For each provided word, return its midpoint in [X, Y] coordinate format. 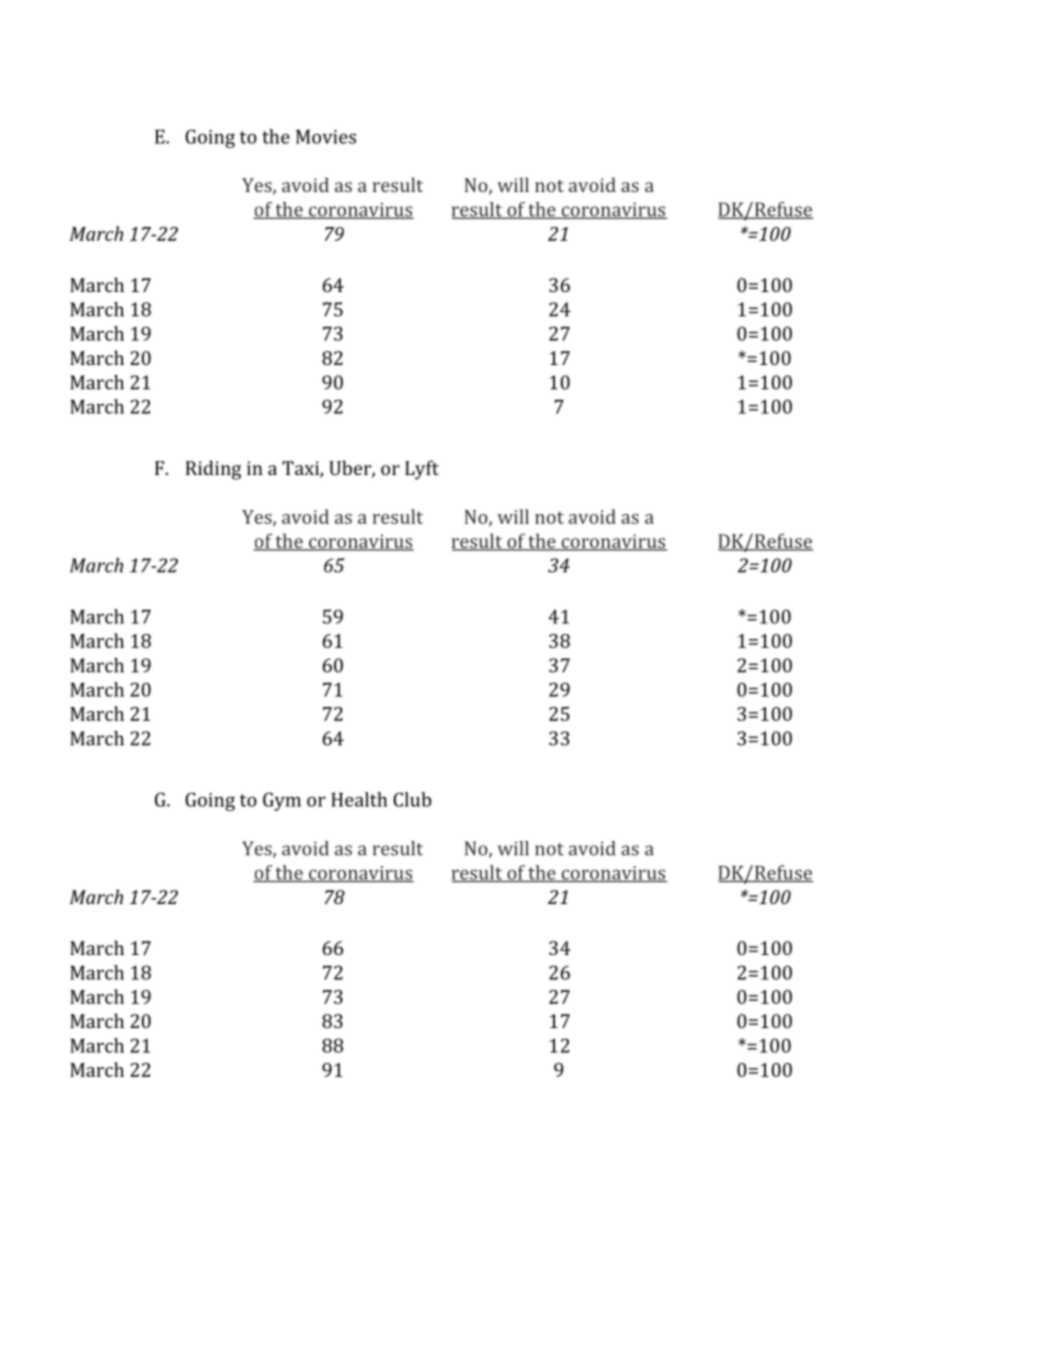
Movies [326, 137]
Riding [213, 470]
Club [412, 799]
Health [359, 799]
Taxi [301, 469]
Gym [282, 801]
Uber [351, 469]
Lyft [422, 470]
